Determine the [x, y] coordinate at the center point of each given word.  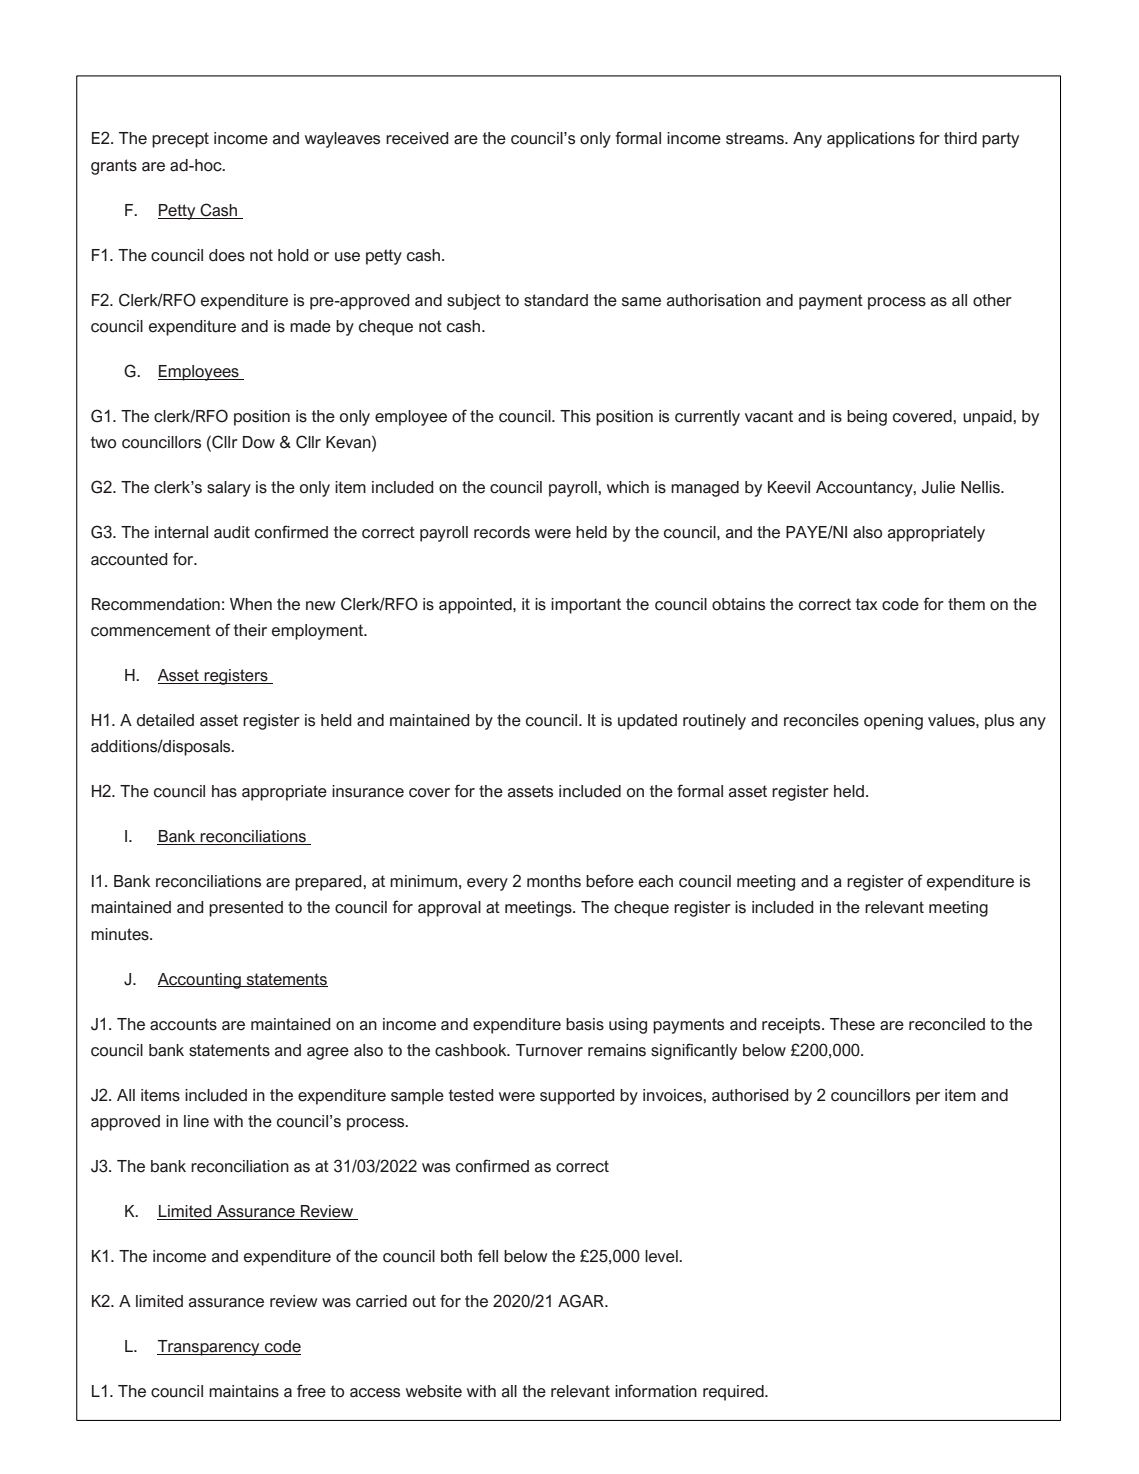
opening [893, 722]
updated [647, 722]
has [224, 791]
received [417, 138]
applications [871, 140]
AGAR [582, 1301]
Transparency [209, 1348]
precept [180, 140]
